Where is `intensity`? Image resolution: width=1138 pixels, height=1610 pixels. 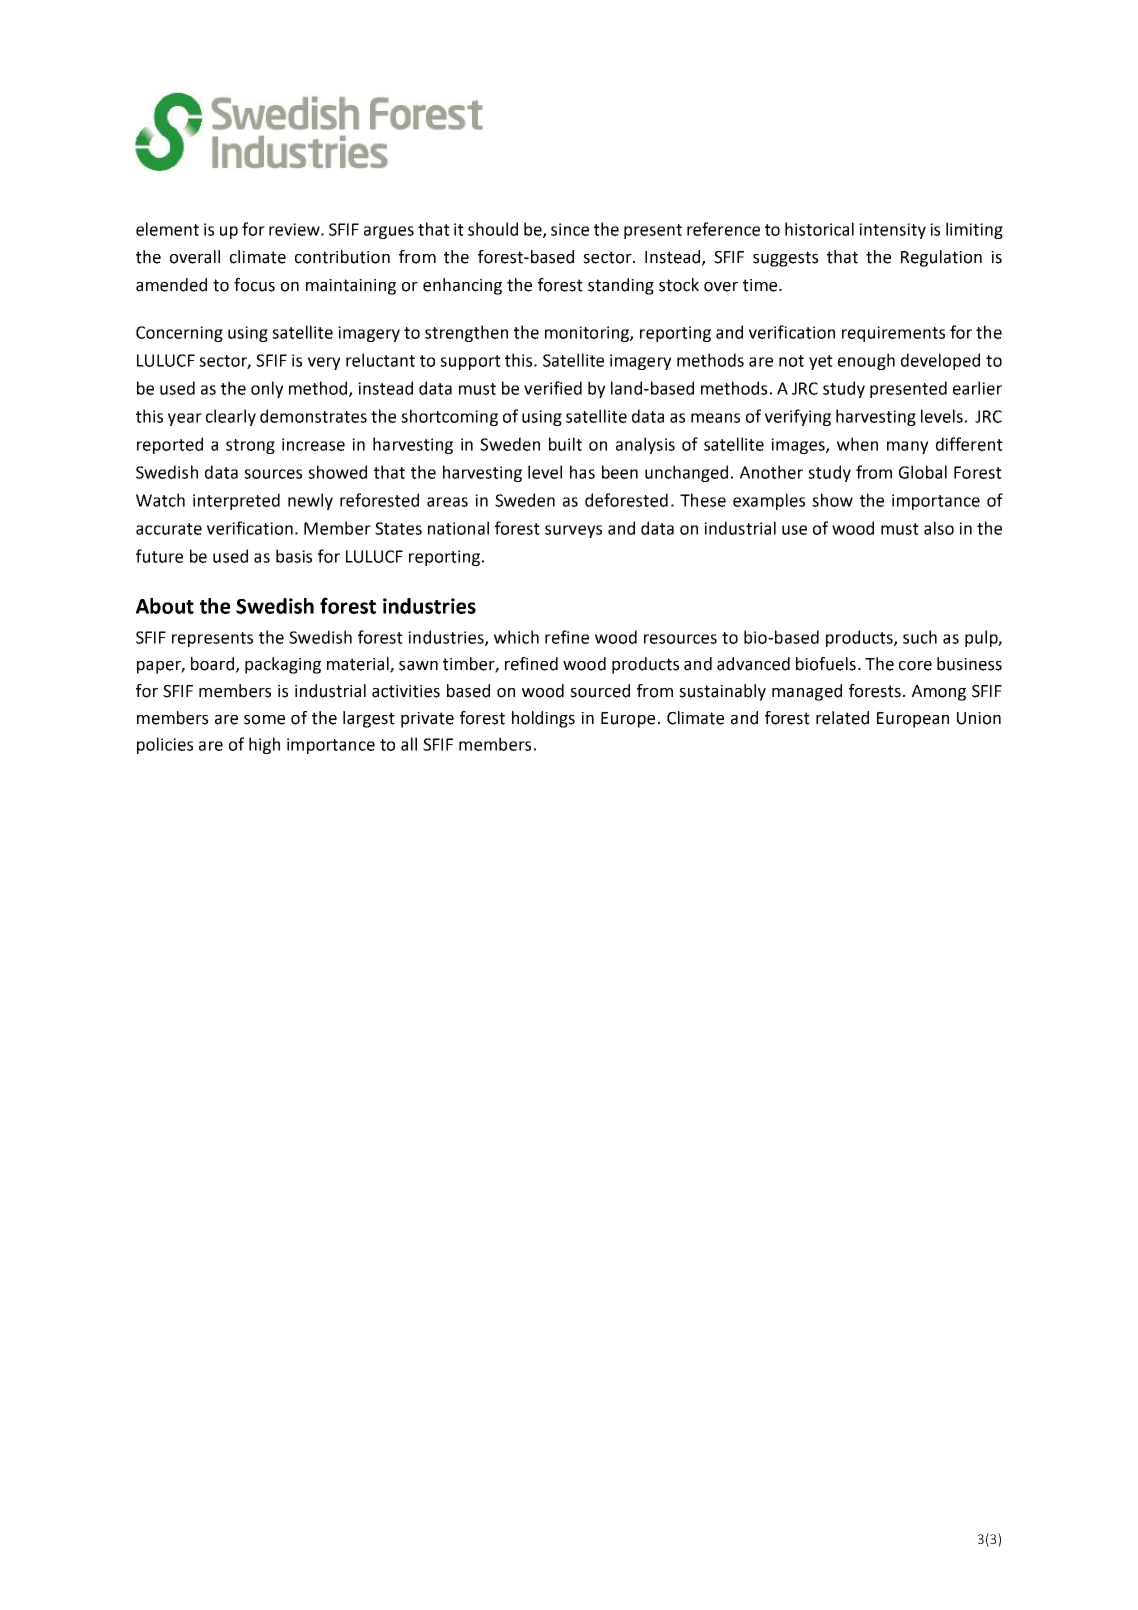 intensity is located at coordinates (892, 231).
